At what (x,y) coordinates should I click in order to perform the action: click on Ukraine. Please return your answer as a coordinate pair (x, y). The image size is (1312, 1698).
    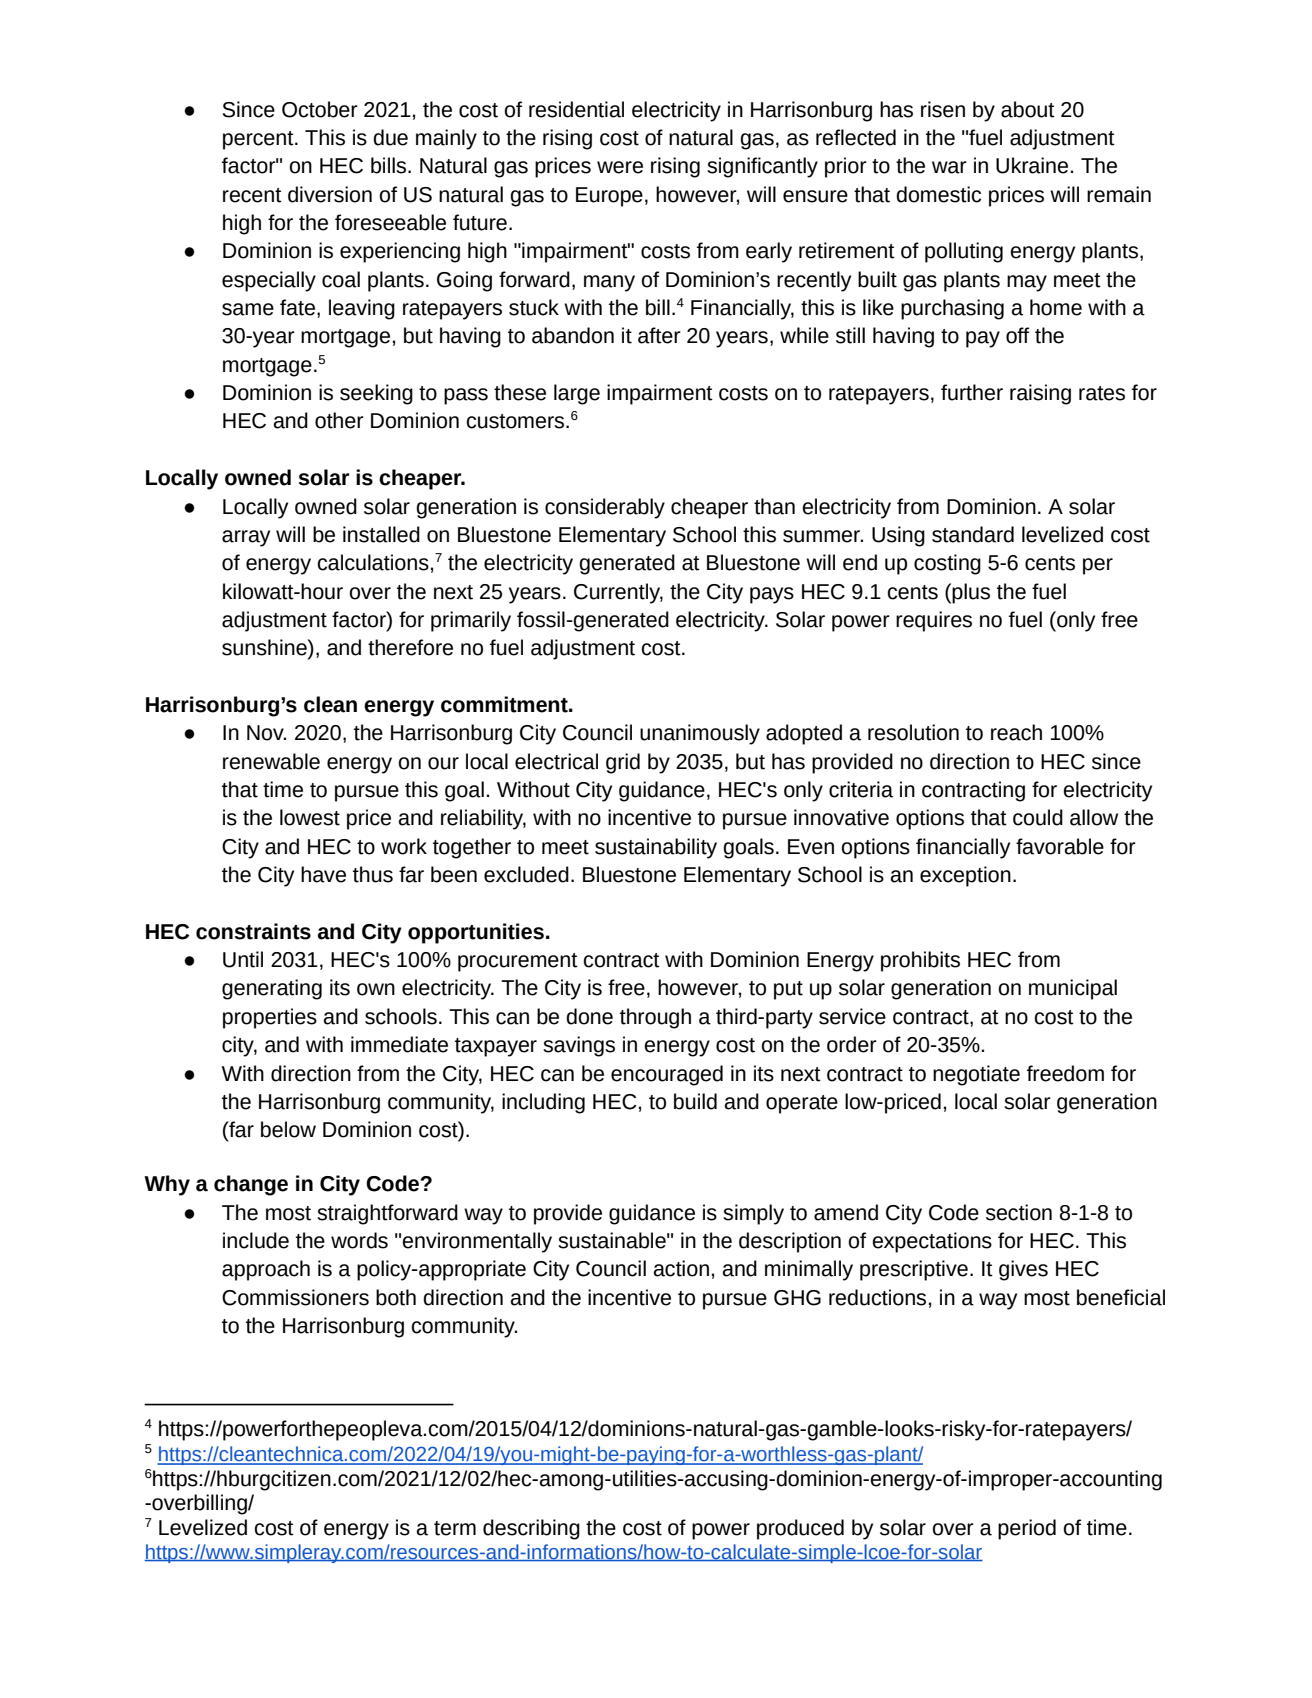
    Looking at the image, I should click on (1032, 165).
